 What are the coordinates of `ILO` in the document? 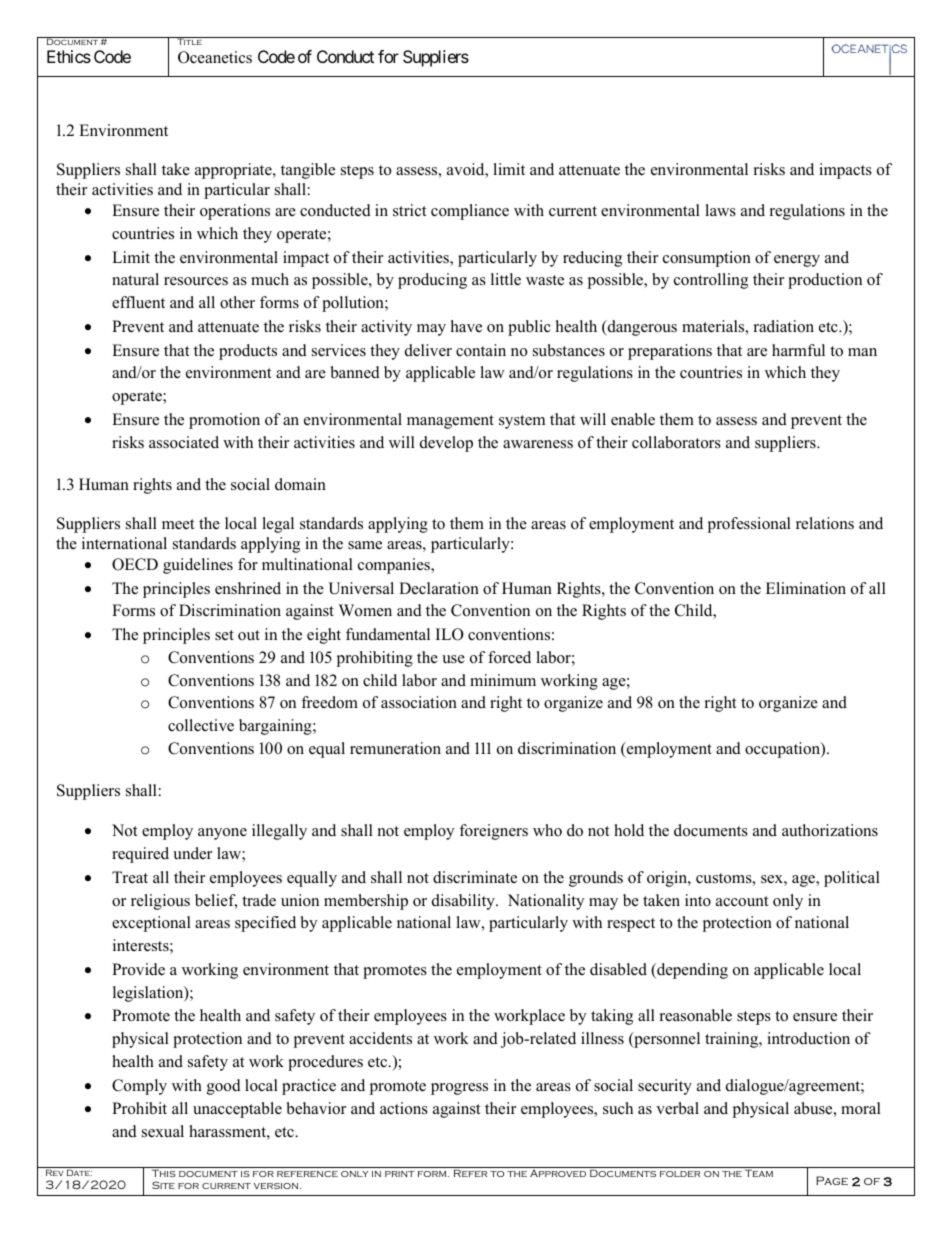 It's located at (450, 634).
